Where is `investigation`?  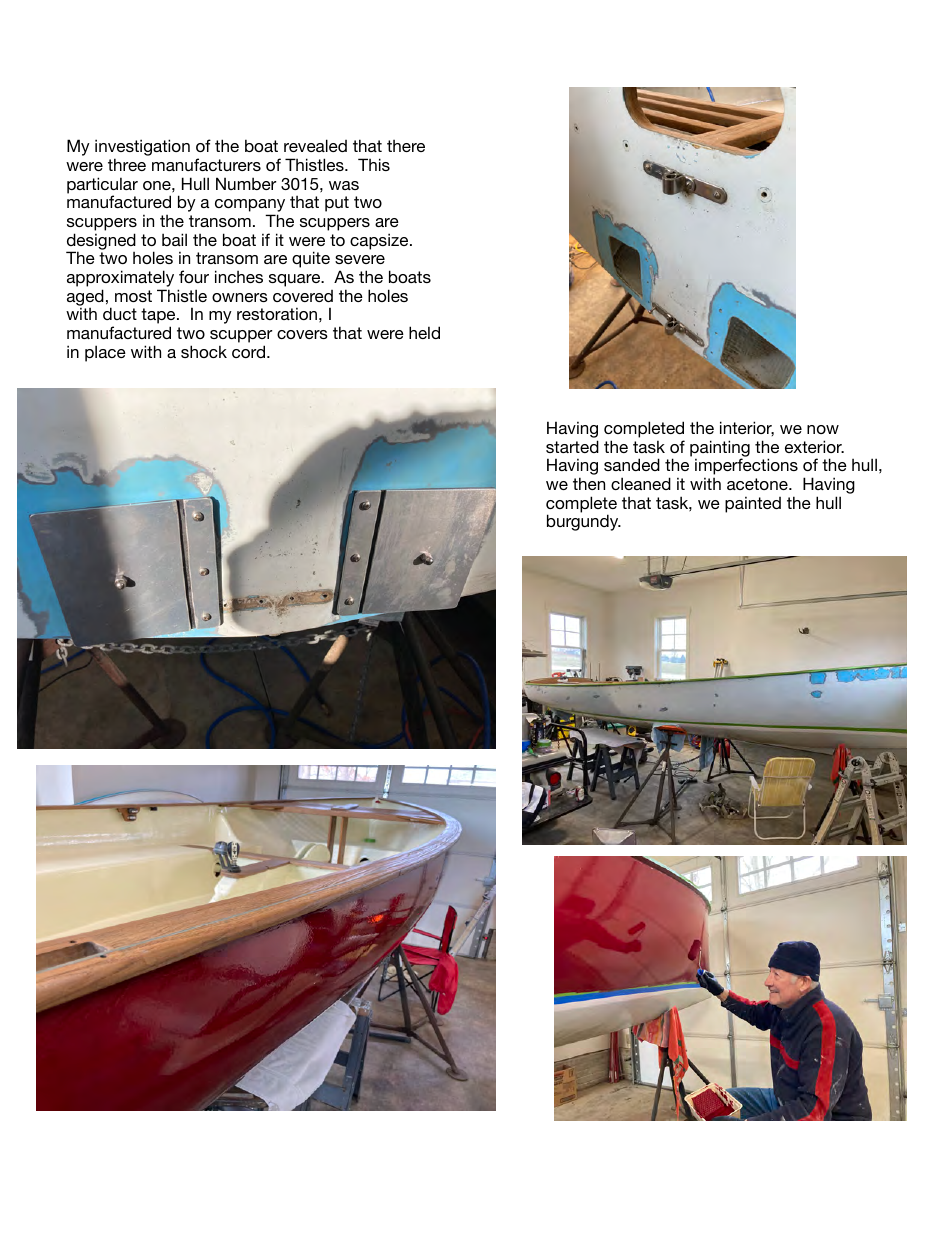 investigation is located at coordinates (142, 149).
